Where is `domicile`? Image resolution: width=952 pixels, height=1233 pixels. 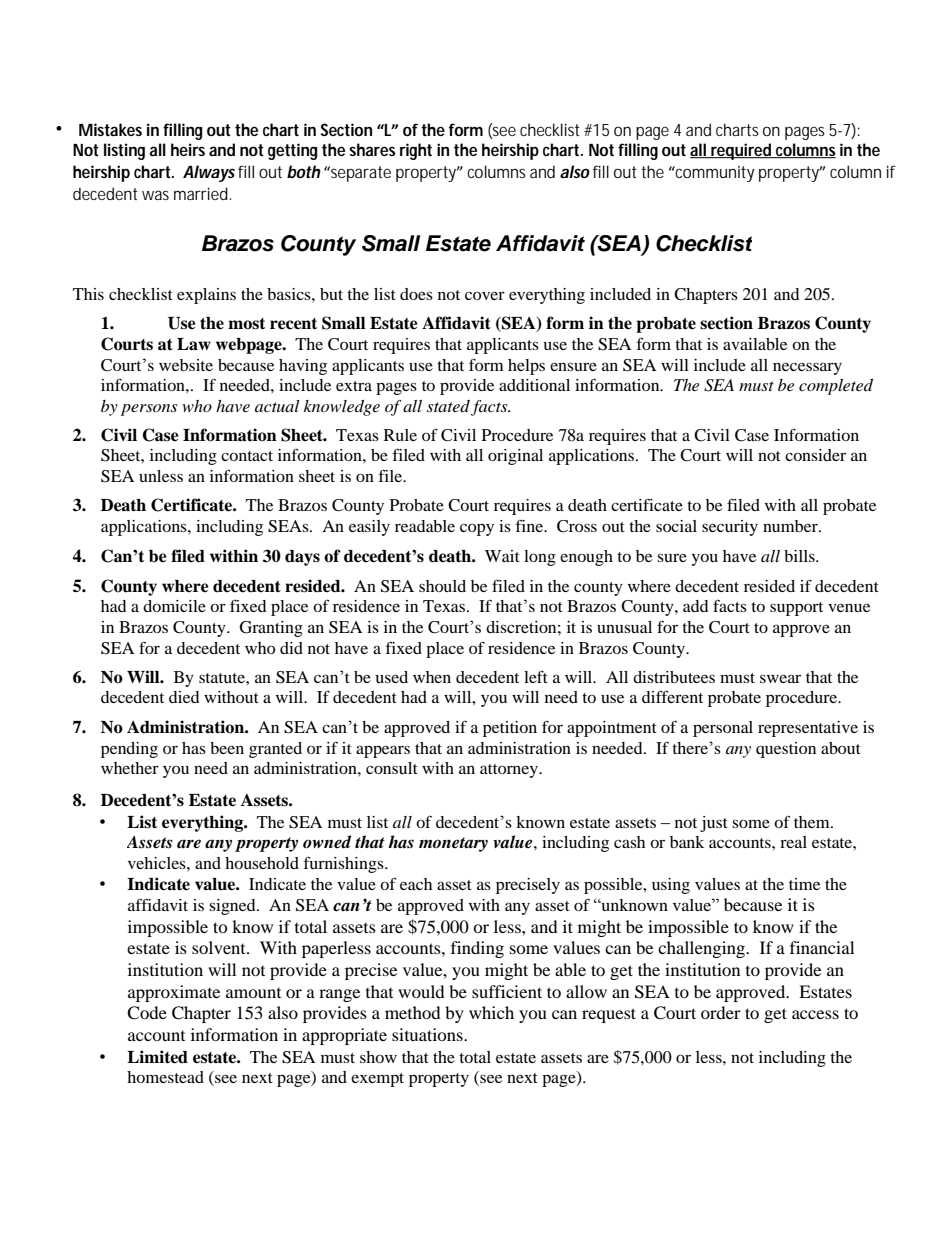
domicile is located at coordinates (174, 606).
